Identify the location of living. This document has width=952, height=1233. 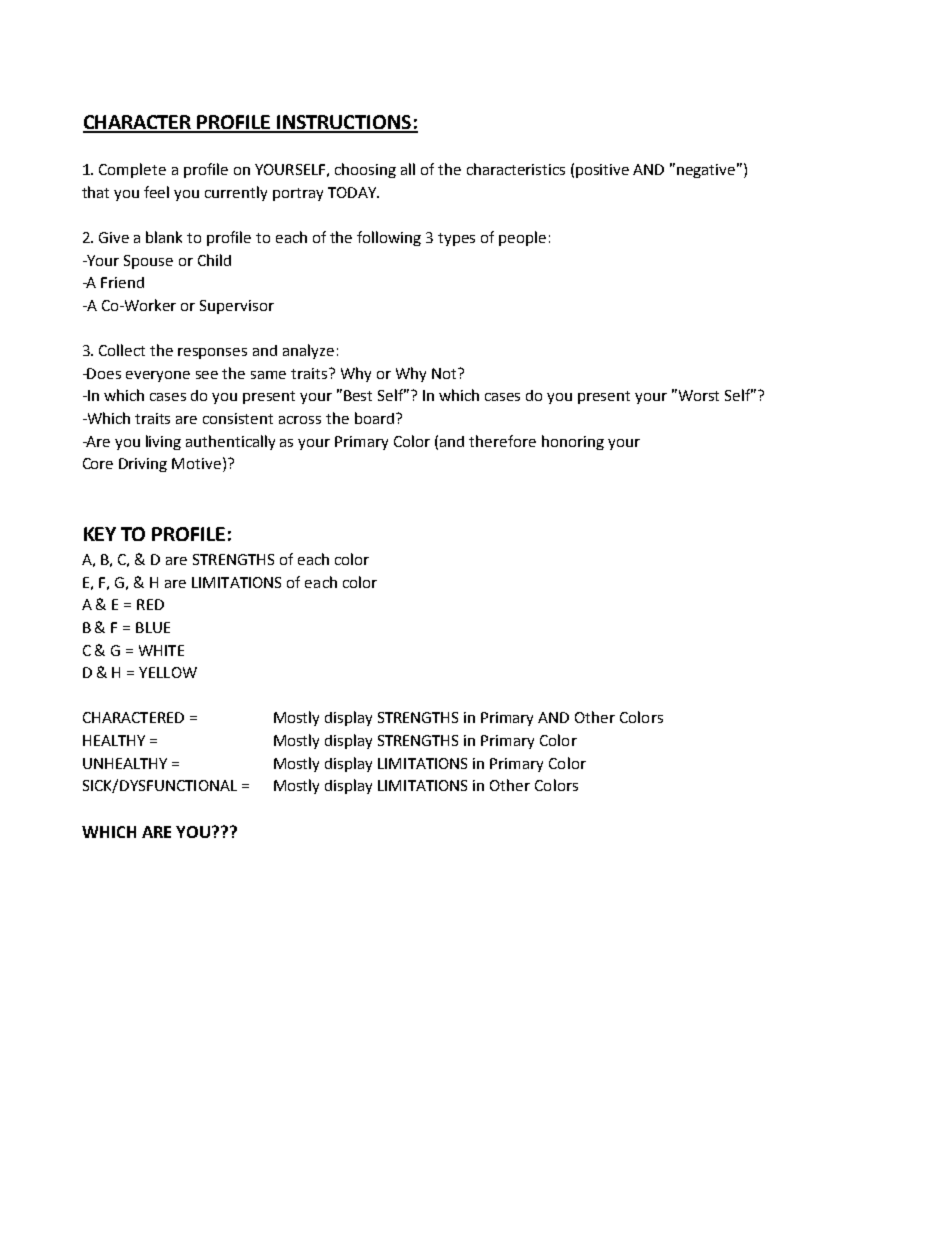
(163, 442).
